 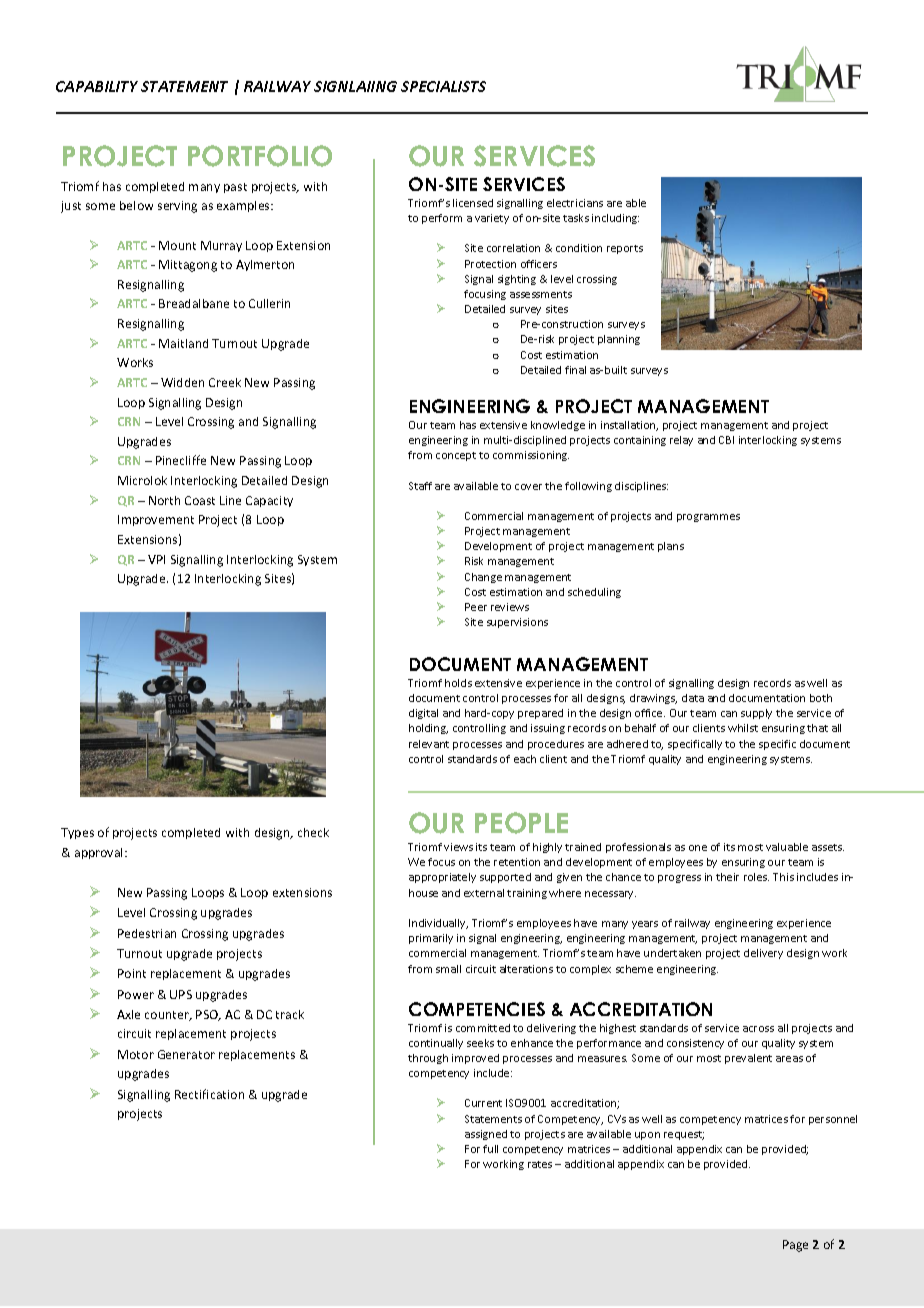 What do you see at coordinates (517, 280) in the page?
I see `sighting` at bounding box center [517, 280].
